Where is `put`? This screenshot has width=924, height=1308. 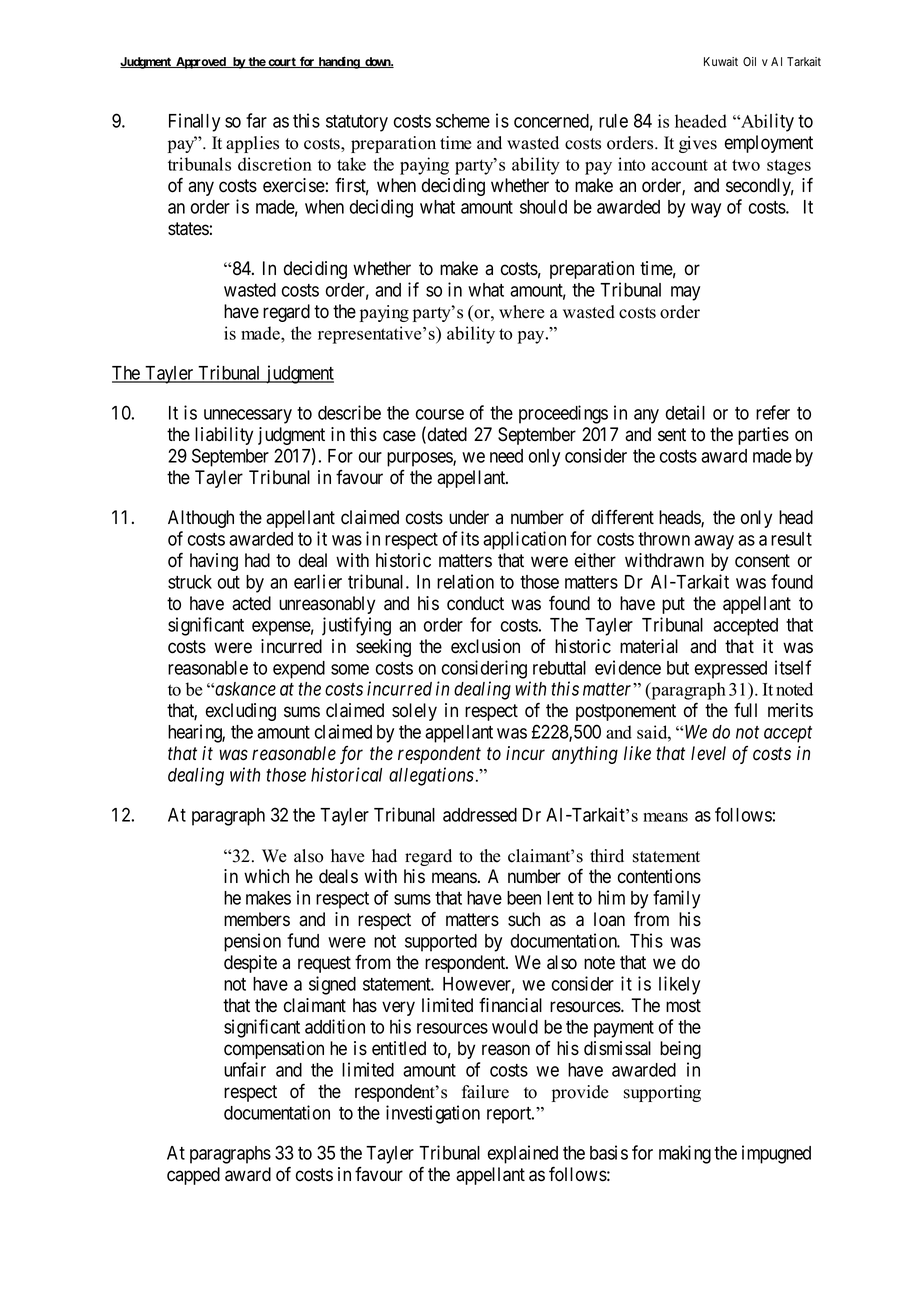
put is located at coordinates (673, 605).
